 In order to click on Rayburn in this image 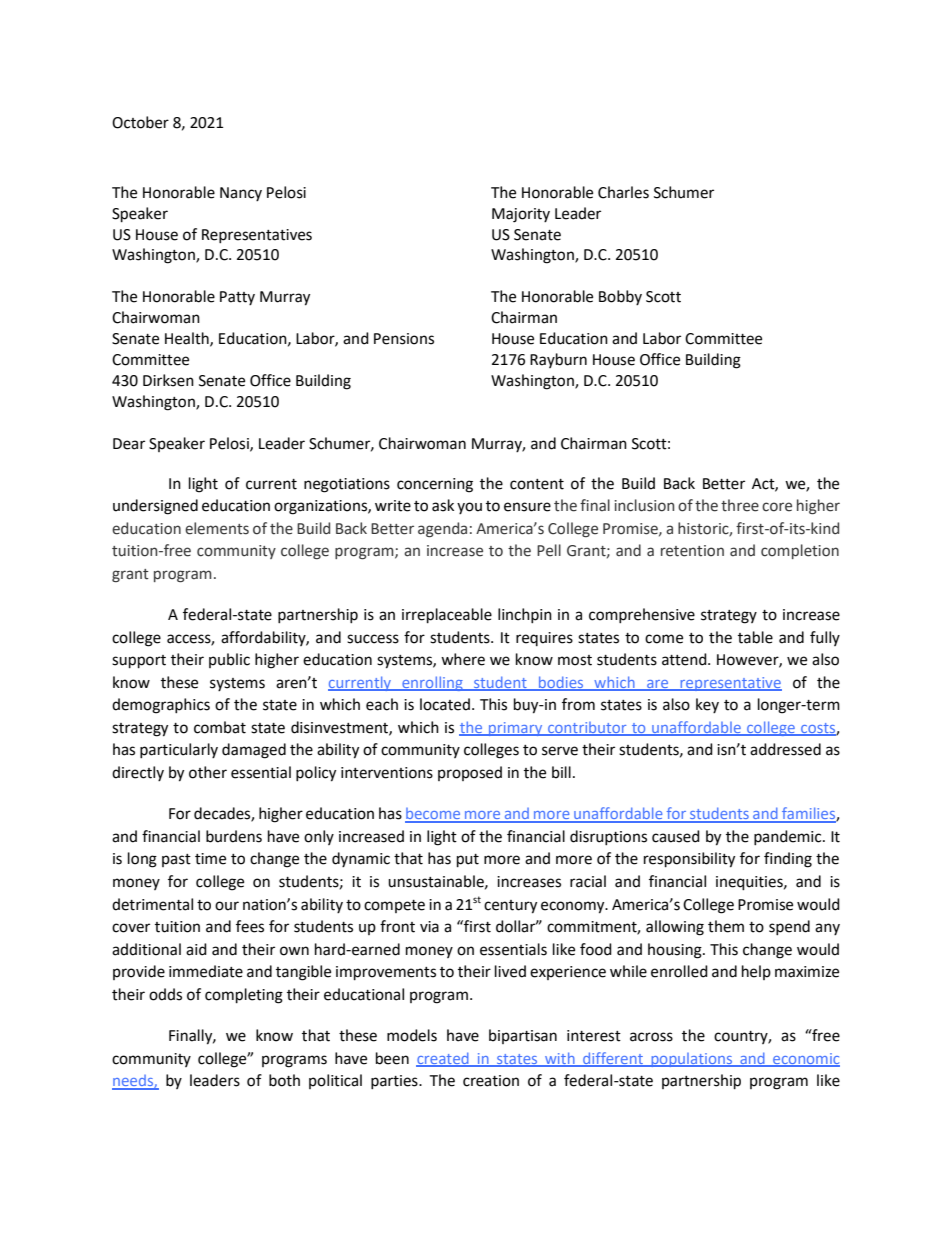, I will do `click(558, 360)`.
